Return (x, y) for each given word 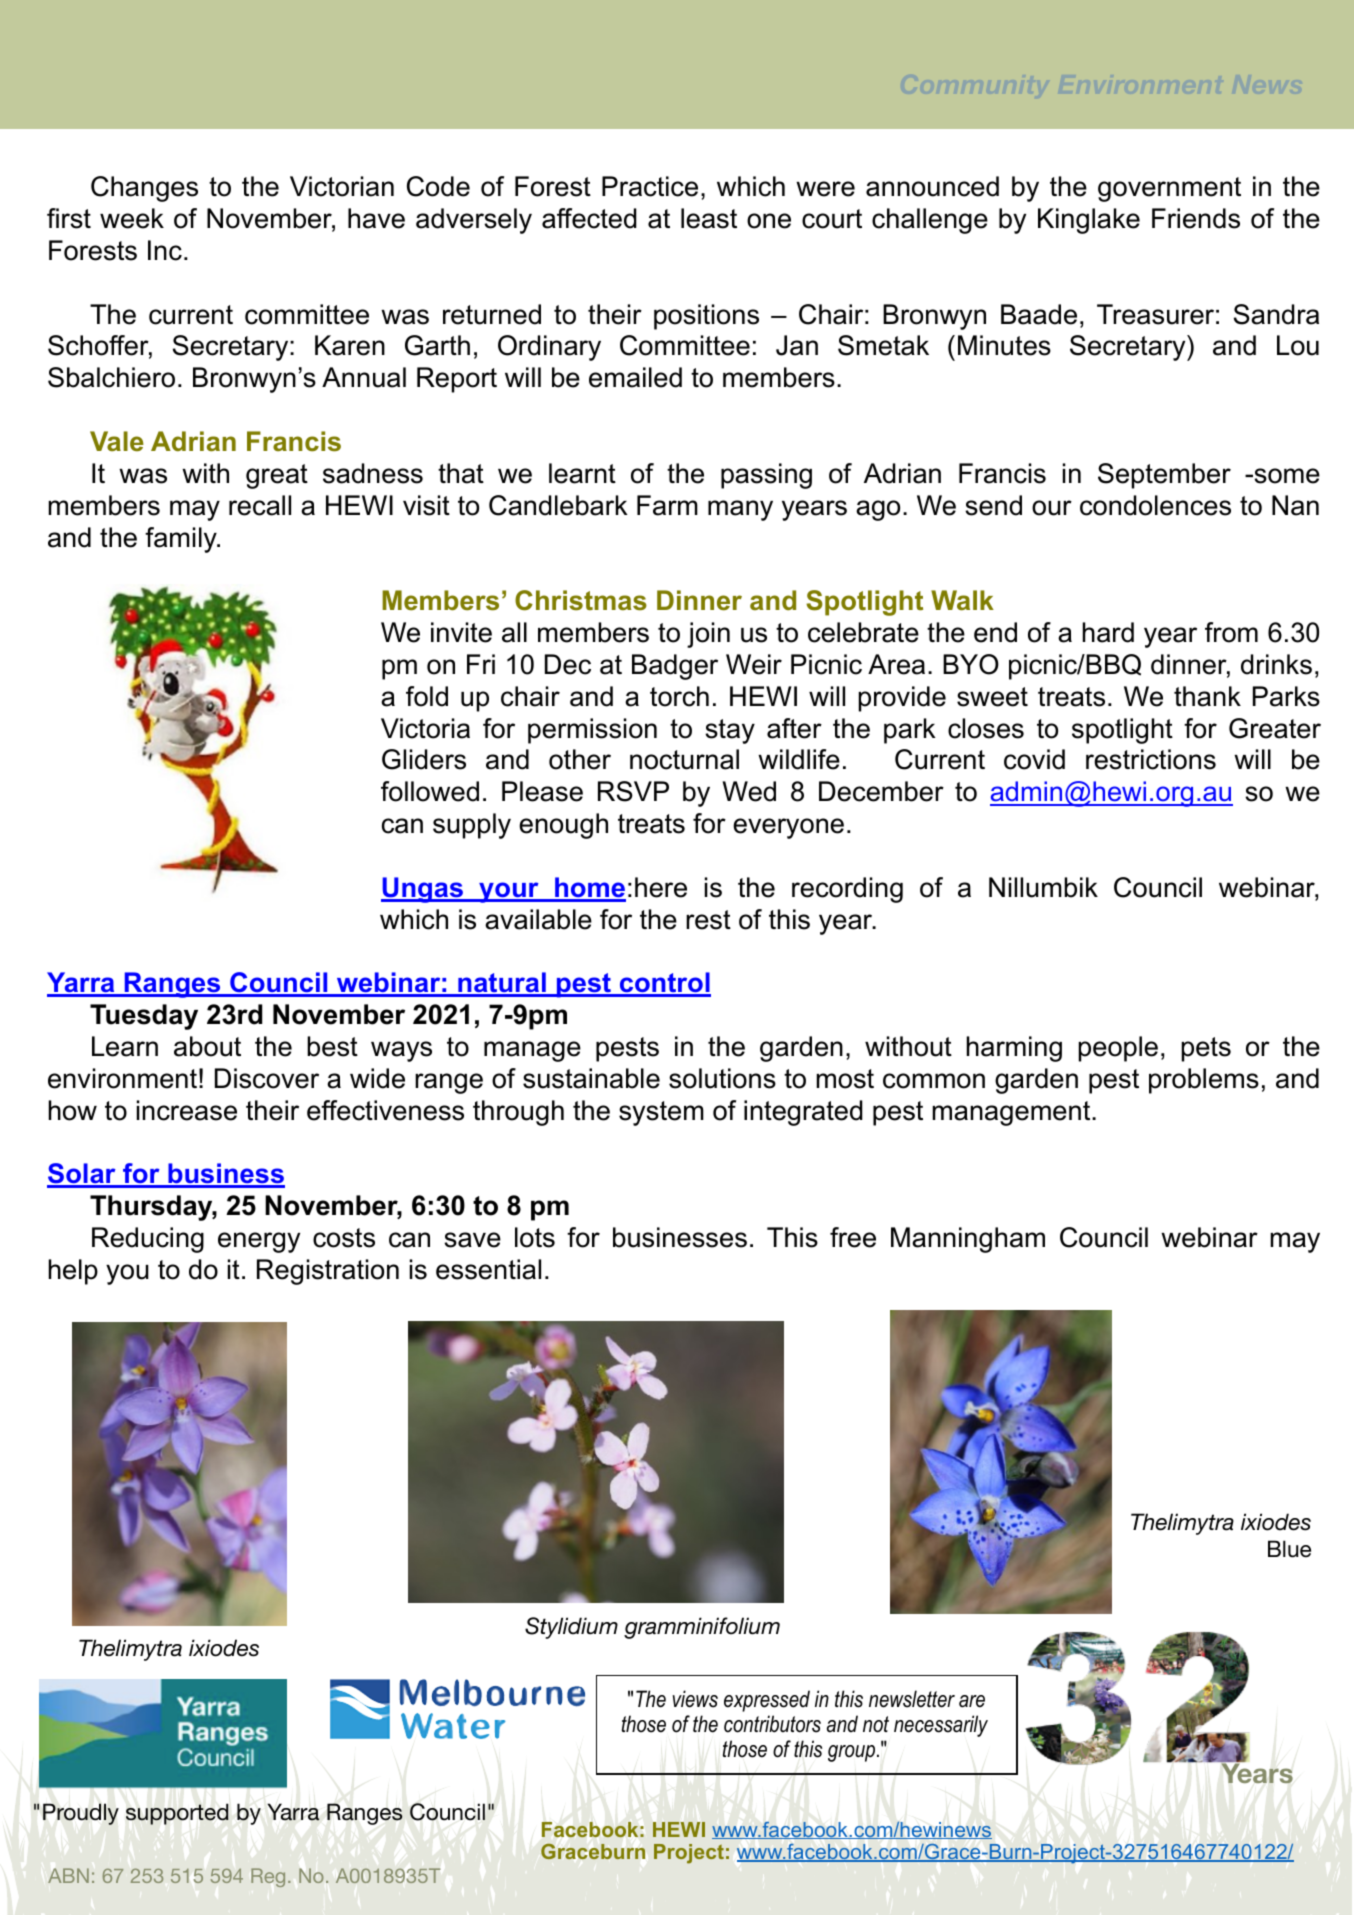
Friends (1196, 218)
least (709, 218)
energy (259, 1242)
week (132, 218)
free (853, 1237)
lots (535, 1237)
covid (1034, 759)
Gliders (424, 759)
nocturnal (684, 759)
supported (177, 1814)
